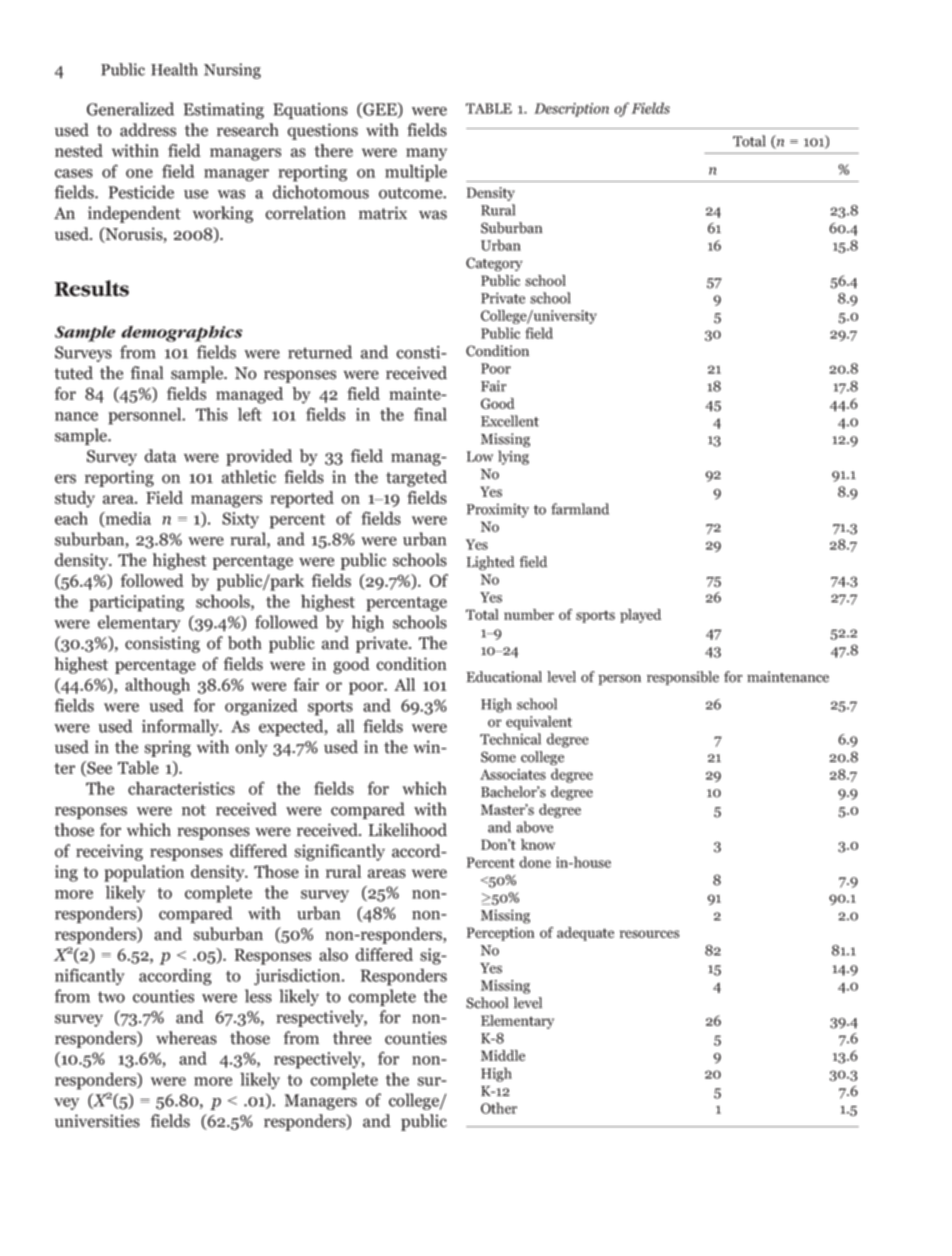 This screenshot has width=952, height=1256. Describe the element at coordinates (571, 110) in the screenshot. I see `Description` at that location.
